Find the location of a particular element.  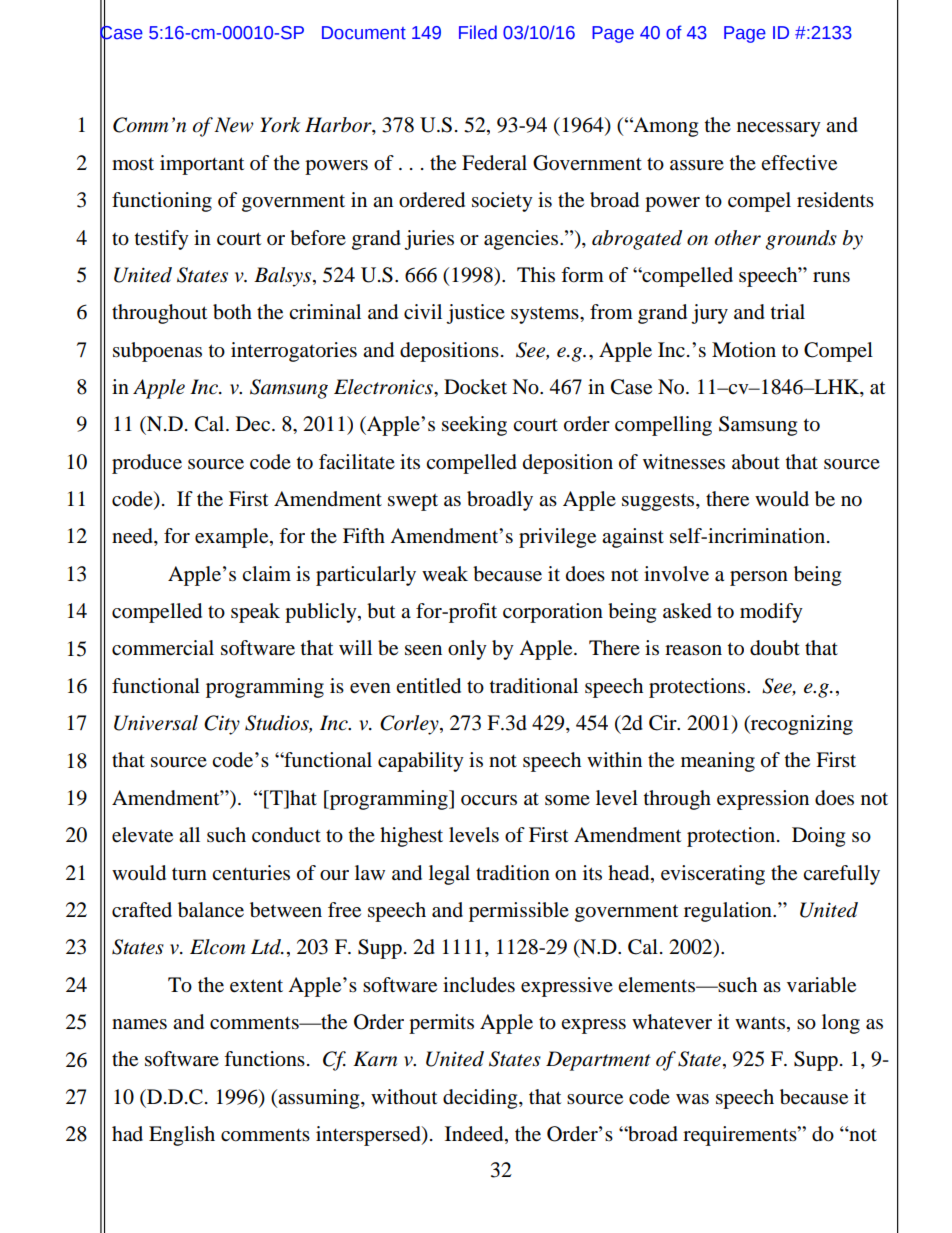

person is located at coordinates (759, 578).
